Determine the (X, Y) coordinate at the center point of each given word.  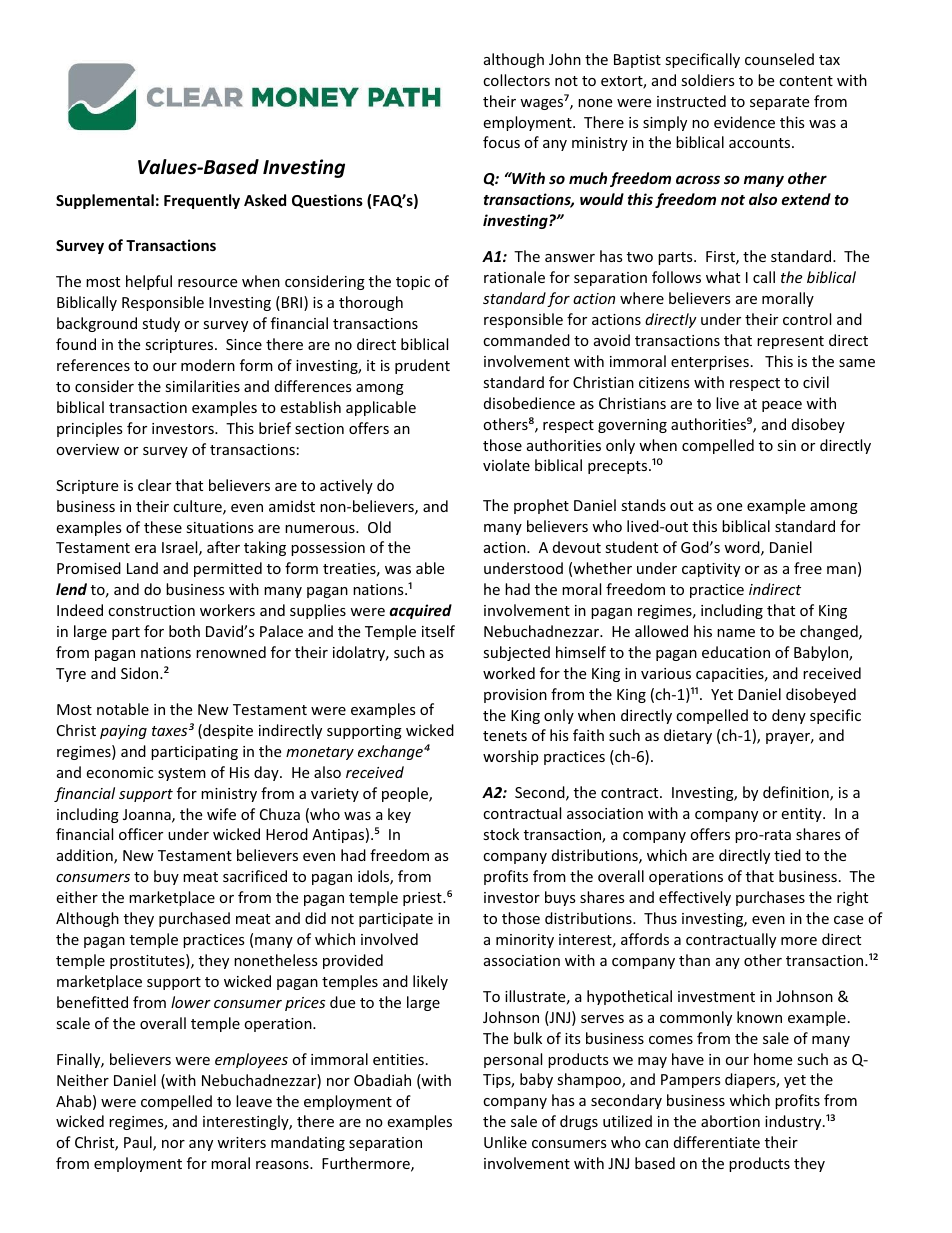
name (736, 633)
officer (141, 834)
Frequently (202, 201)
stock (501, 834)
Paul (139, 1143)
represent (790, 342)
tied (787, 855)
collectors (516, 80)
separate (779, 103)
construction (151, 610)
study (161, 324)
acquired (420, 611)
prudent (422, 366)
